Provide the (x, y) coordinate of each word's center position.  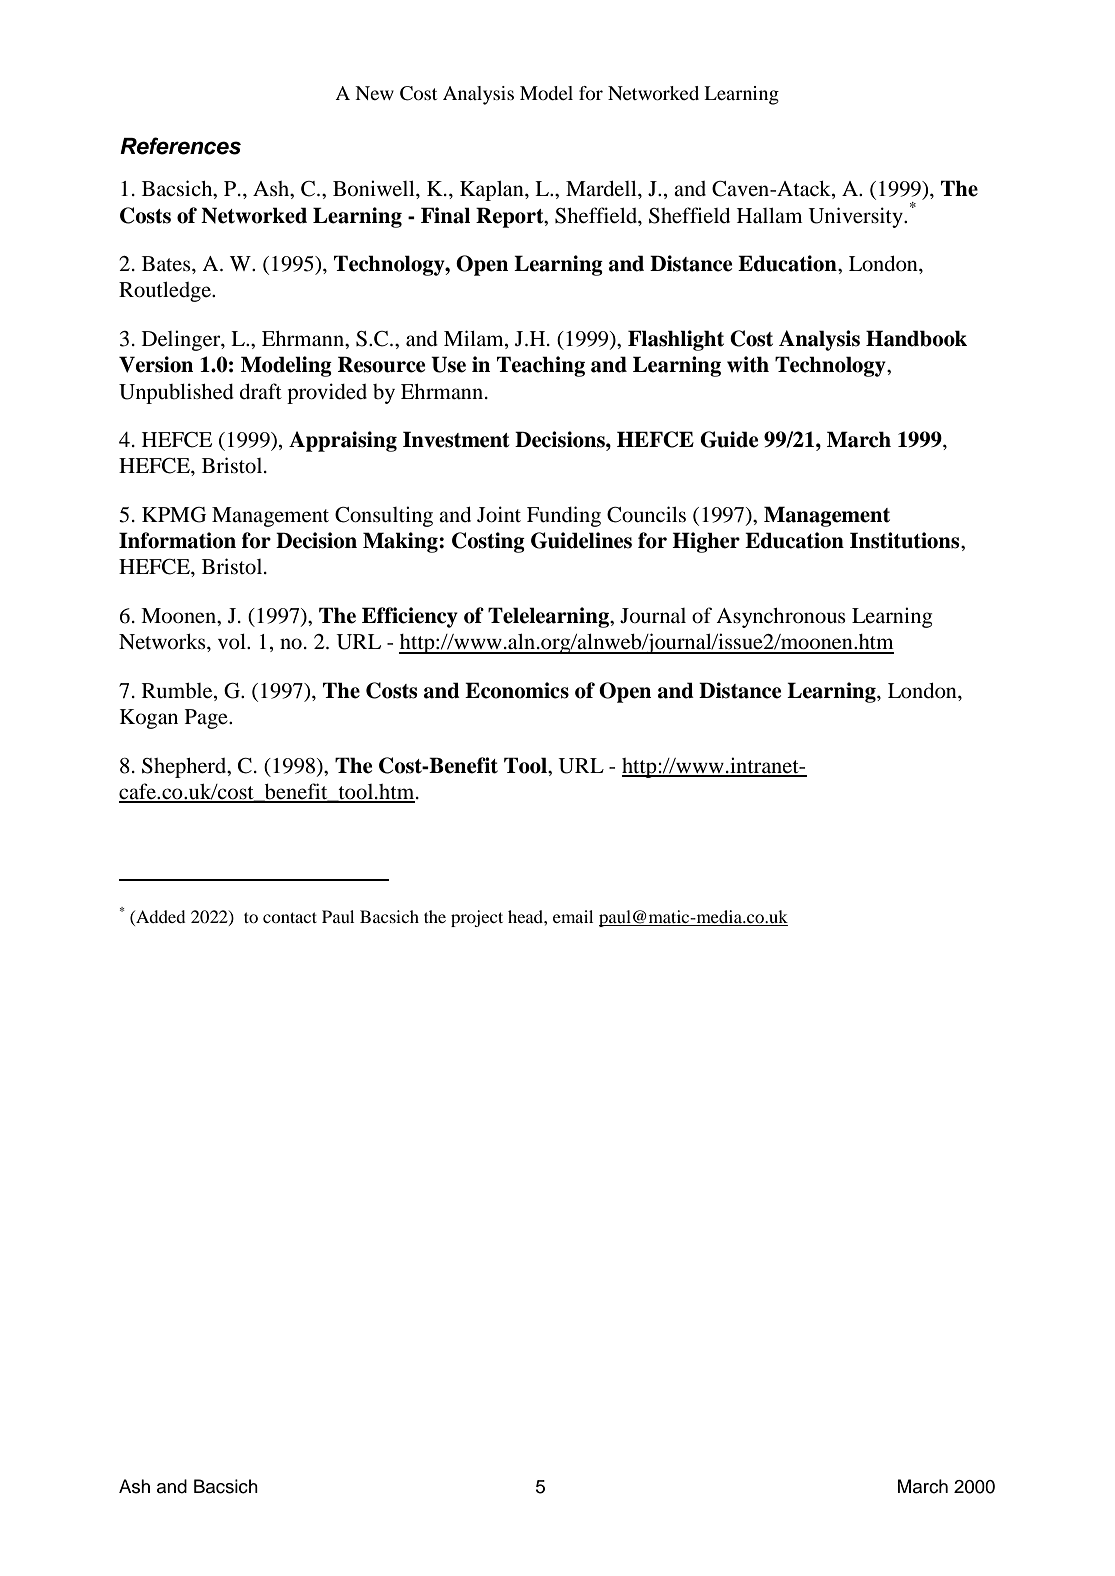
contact (290, 917)
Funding (564, 516)
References (180, 146)
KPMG (174, 515)
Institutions (906, 540)
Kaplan (493, 190)
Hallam (769, 215)
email (573, 916)
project (477, 918)
